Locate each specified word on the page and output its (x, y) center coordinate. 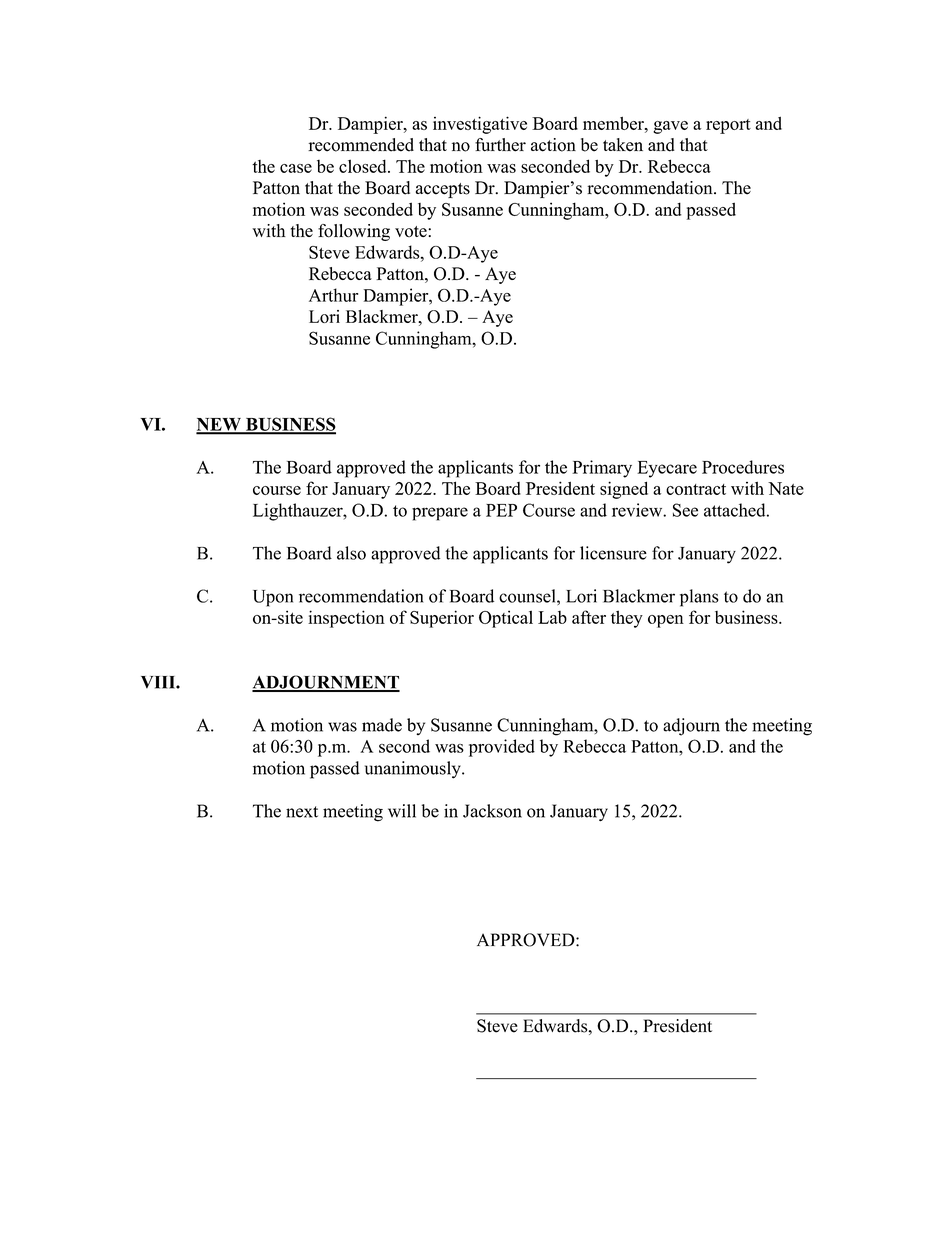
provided (502, 748)
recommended (361, 145)
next (302, 812)
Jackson (492, 811)
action (553, 145)
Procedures (743, 467)
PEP (501, 510)
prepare (440, 514)
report (728, 126)
